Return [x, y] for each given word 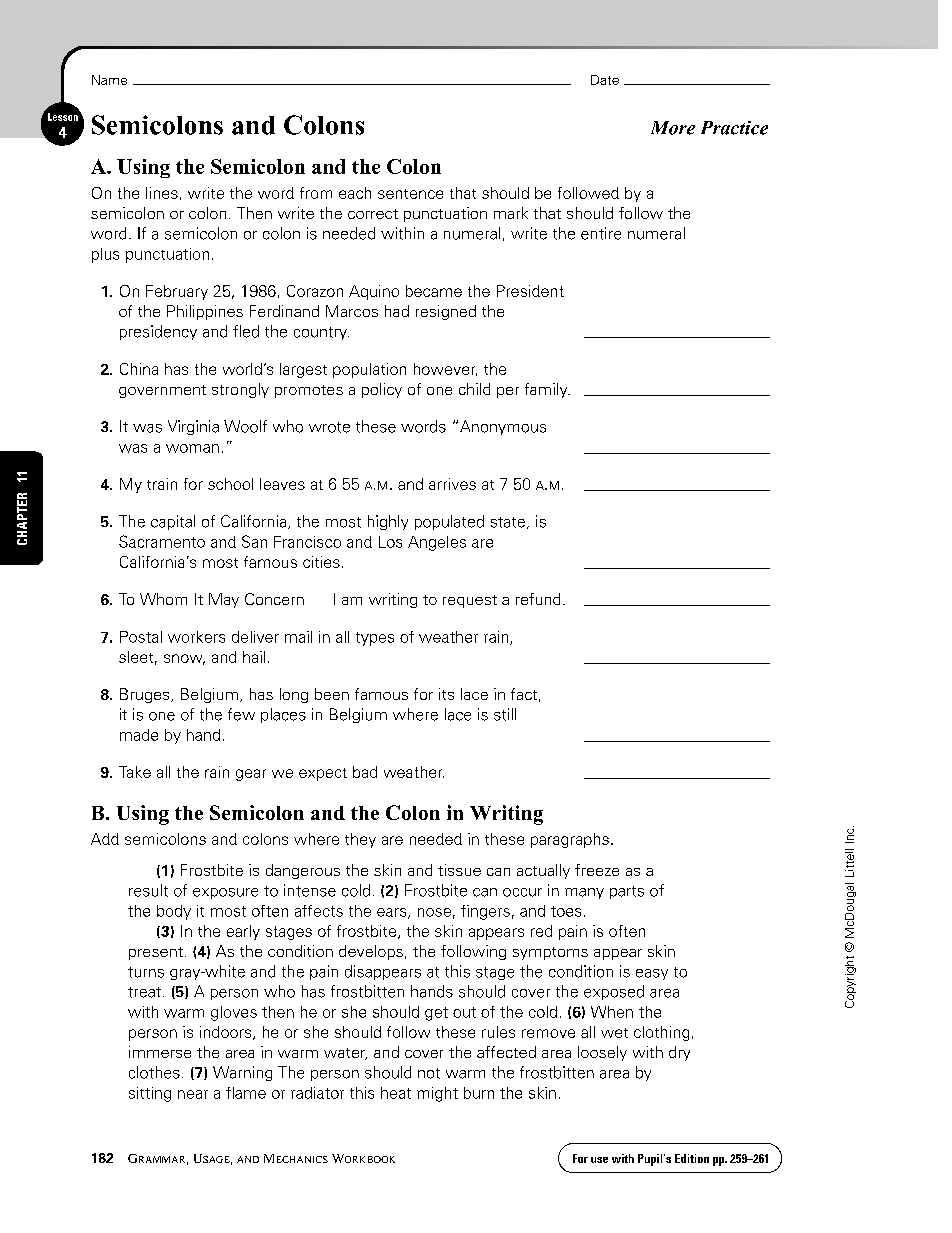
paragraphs [570, 840]
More [673, 128]
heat [396, 1093]
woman [192, 448]
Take [135, 772]
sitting [150, 1094]
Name [109, 80]
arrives [452, 484]
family [547, 390]
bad [365, 772]
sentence [410, 194]
